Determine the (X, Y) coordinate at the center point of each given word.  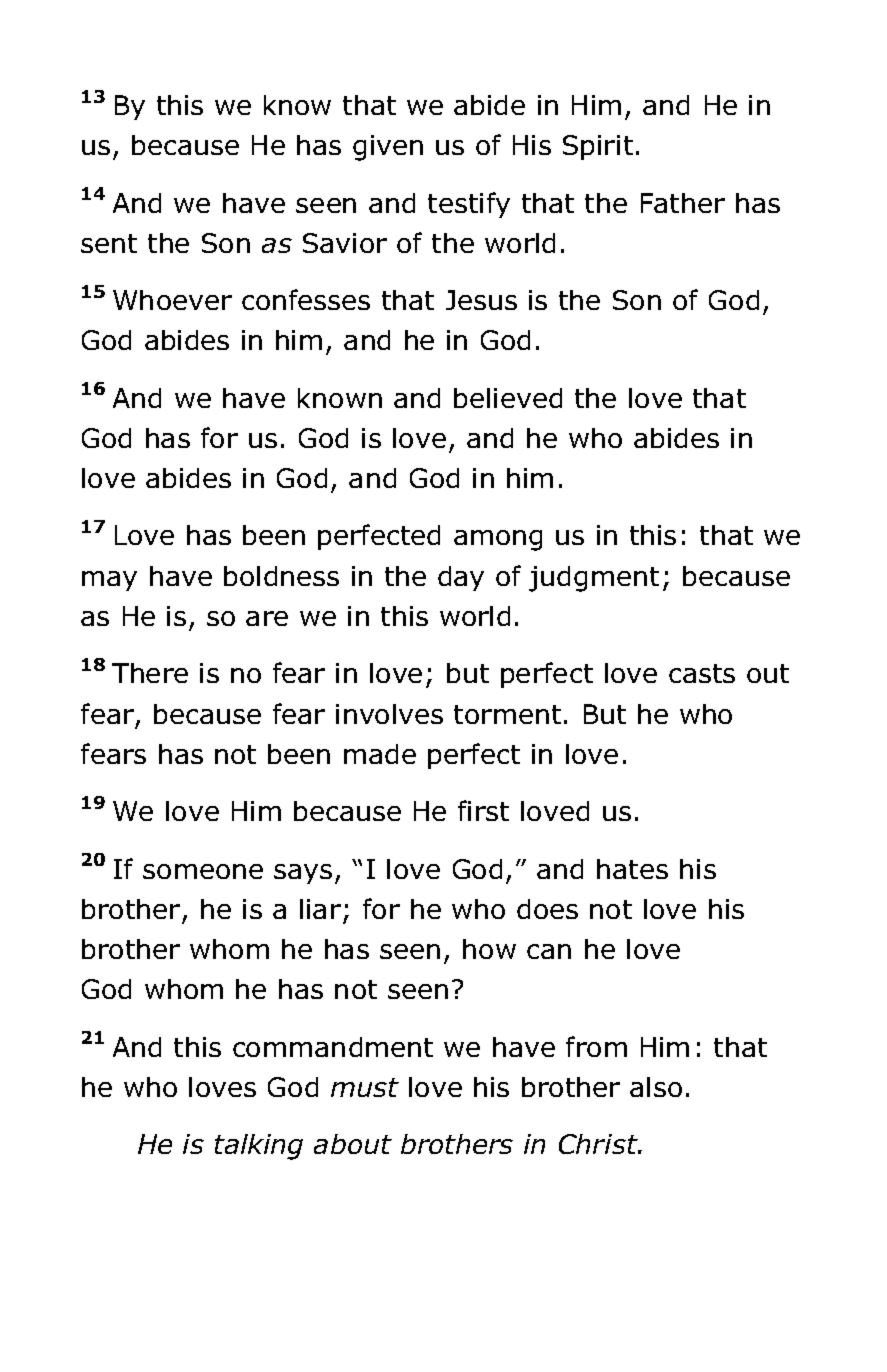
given (388, 148)
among (498, 540)
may (109, 581)
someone (203, 871)
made (380, 754)
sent (109, 243)
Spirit (598, 147)
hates (632, 869)
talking (259, 1147)
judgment (594, 579)
